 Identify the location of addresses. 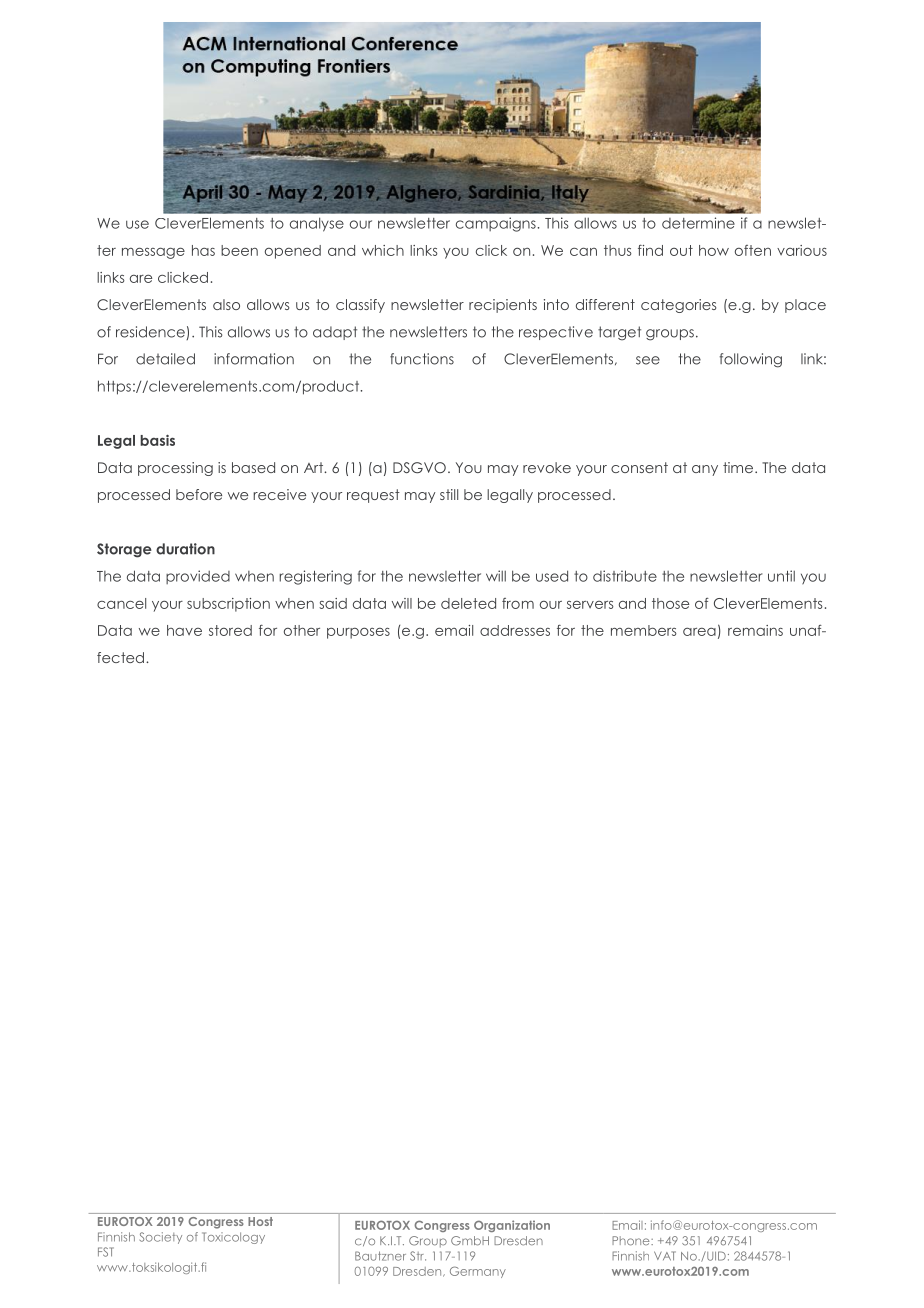
(515, 630).
